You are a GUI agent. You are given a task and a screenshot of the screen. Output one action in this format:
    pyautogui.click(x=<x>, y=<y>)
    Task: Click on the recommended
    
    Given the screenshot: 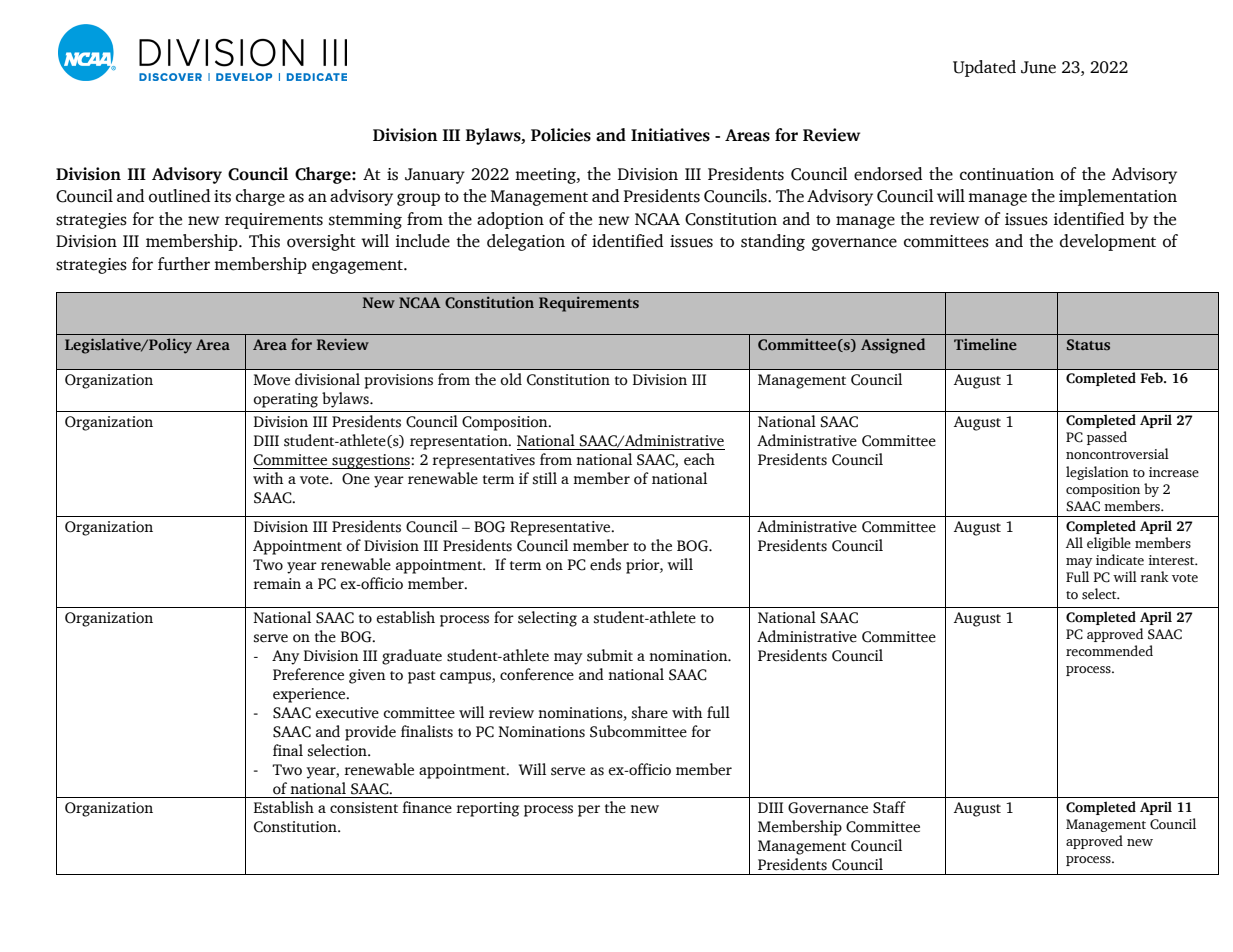 What is the action you would take?
    pyautogui.click(x=1109, y=650)
